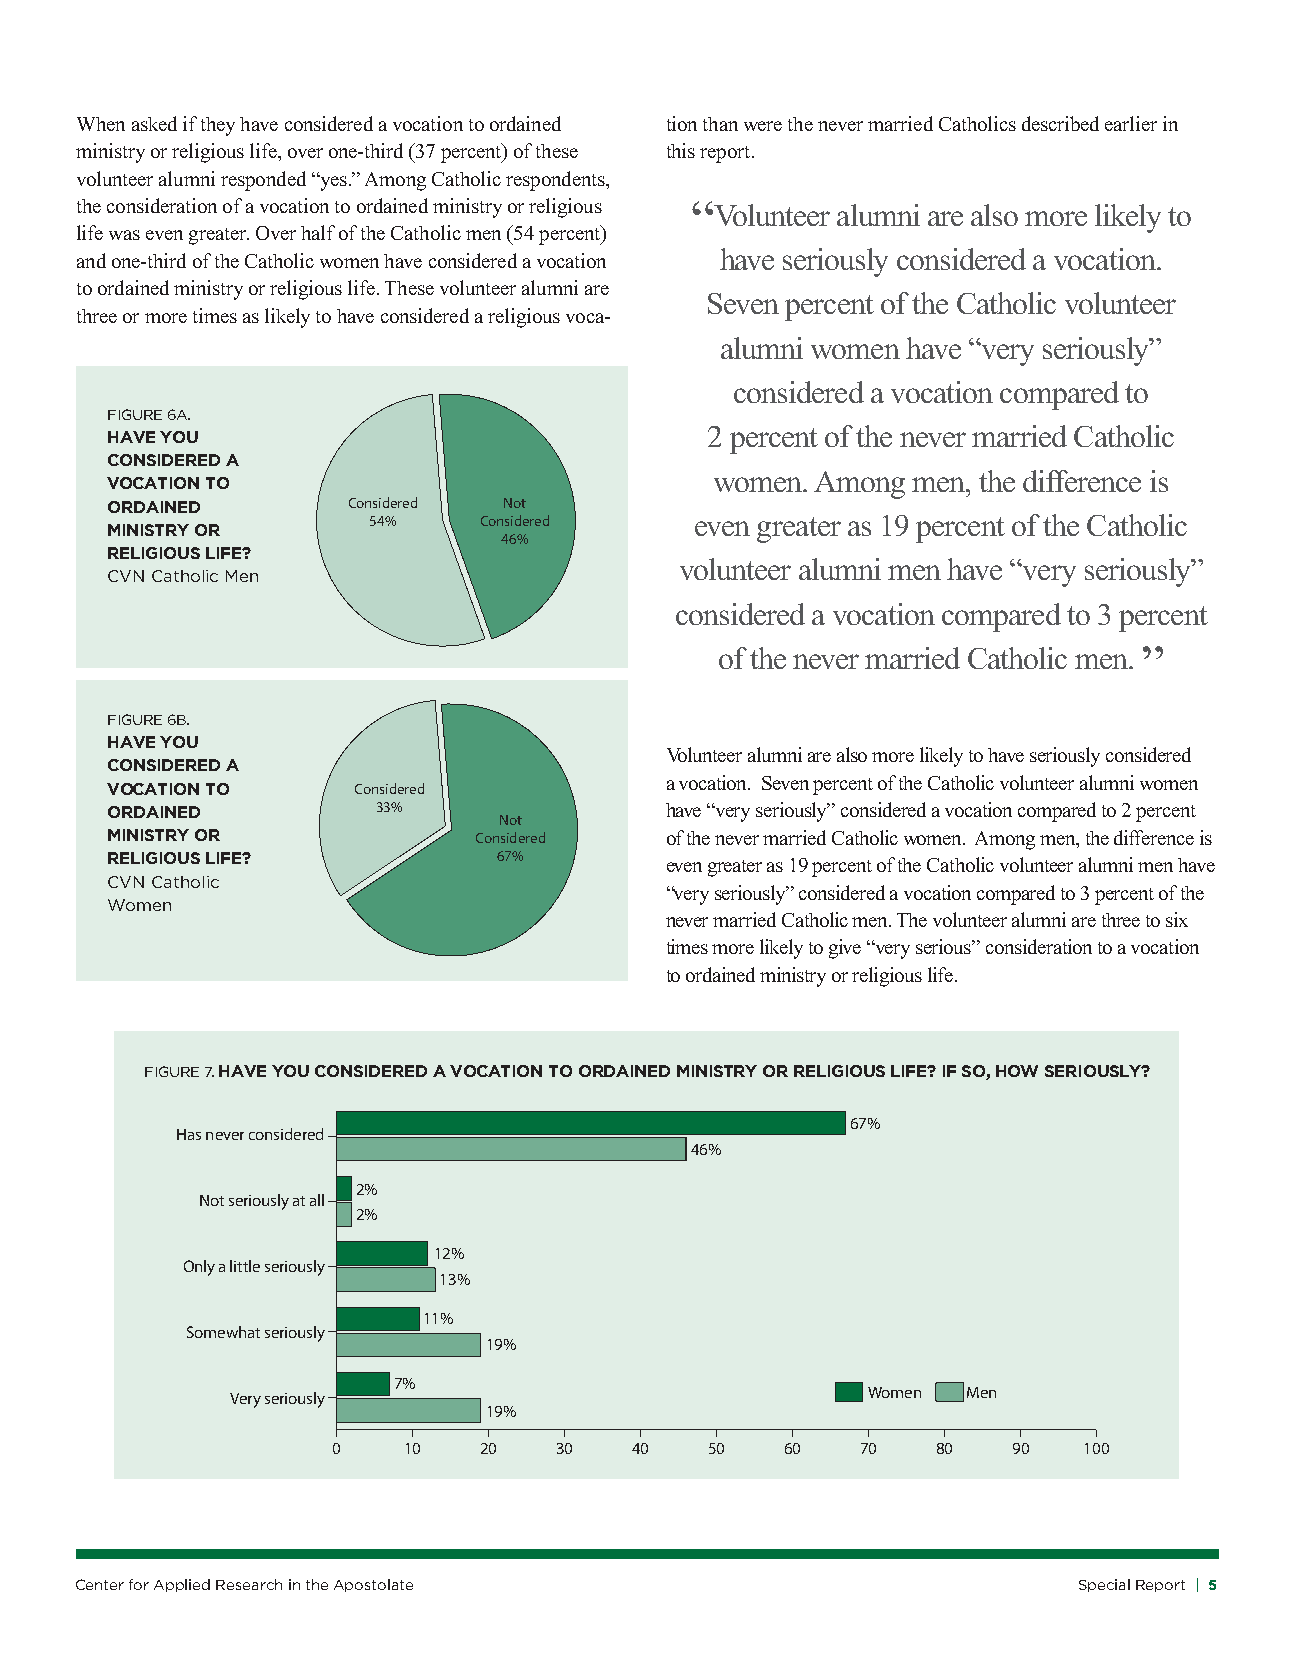  What do you see at coordinates (845, 949) in the screenshot?
I see `give` at bounding box center [845, 949].
